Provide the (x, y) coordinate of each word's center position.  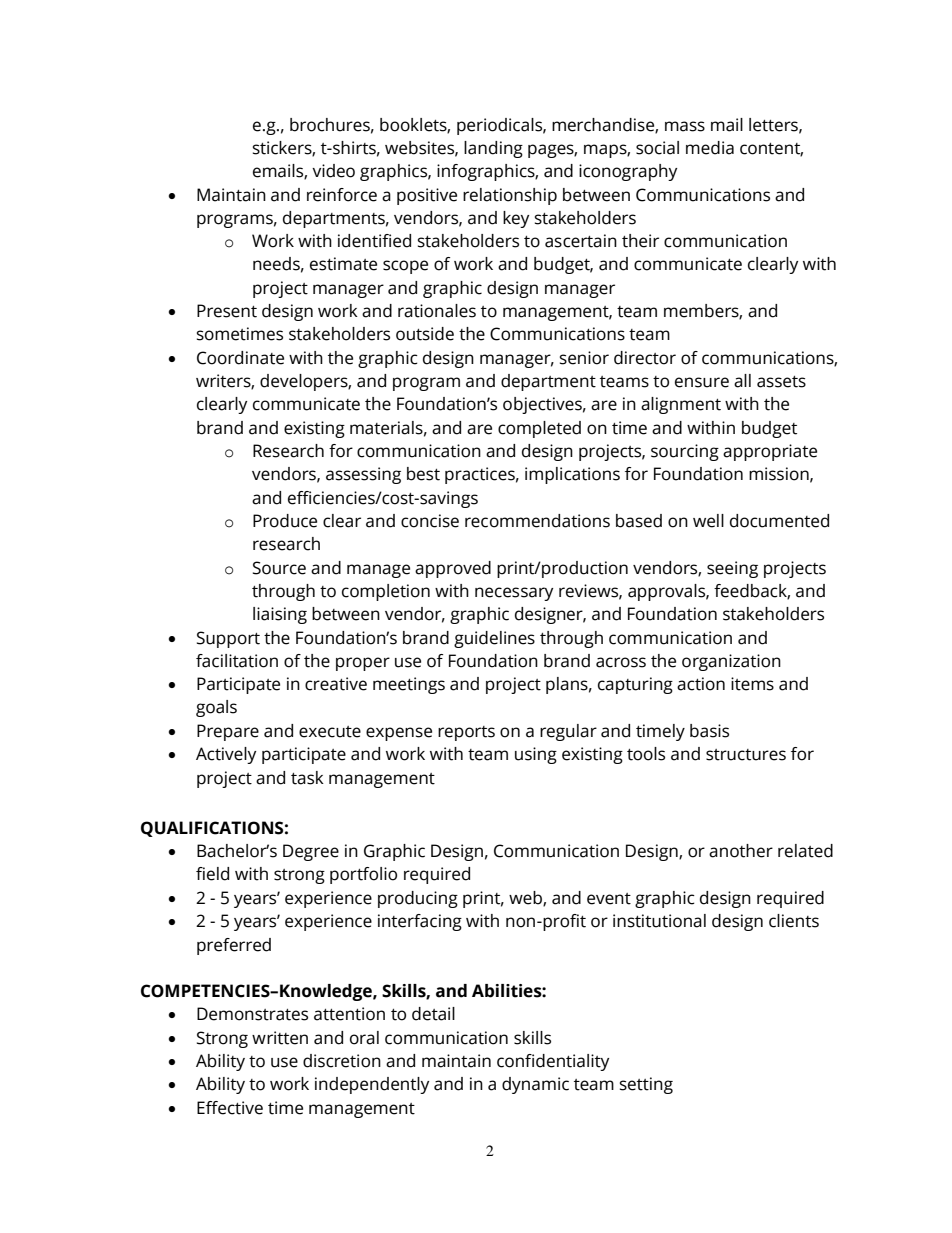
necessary (514, 594)
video (333, 171)
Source (279, 568)
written (280, 1038)
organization (731, 662)
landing (493, 149)
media (710, 148)
